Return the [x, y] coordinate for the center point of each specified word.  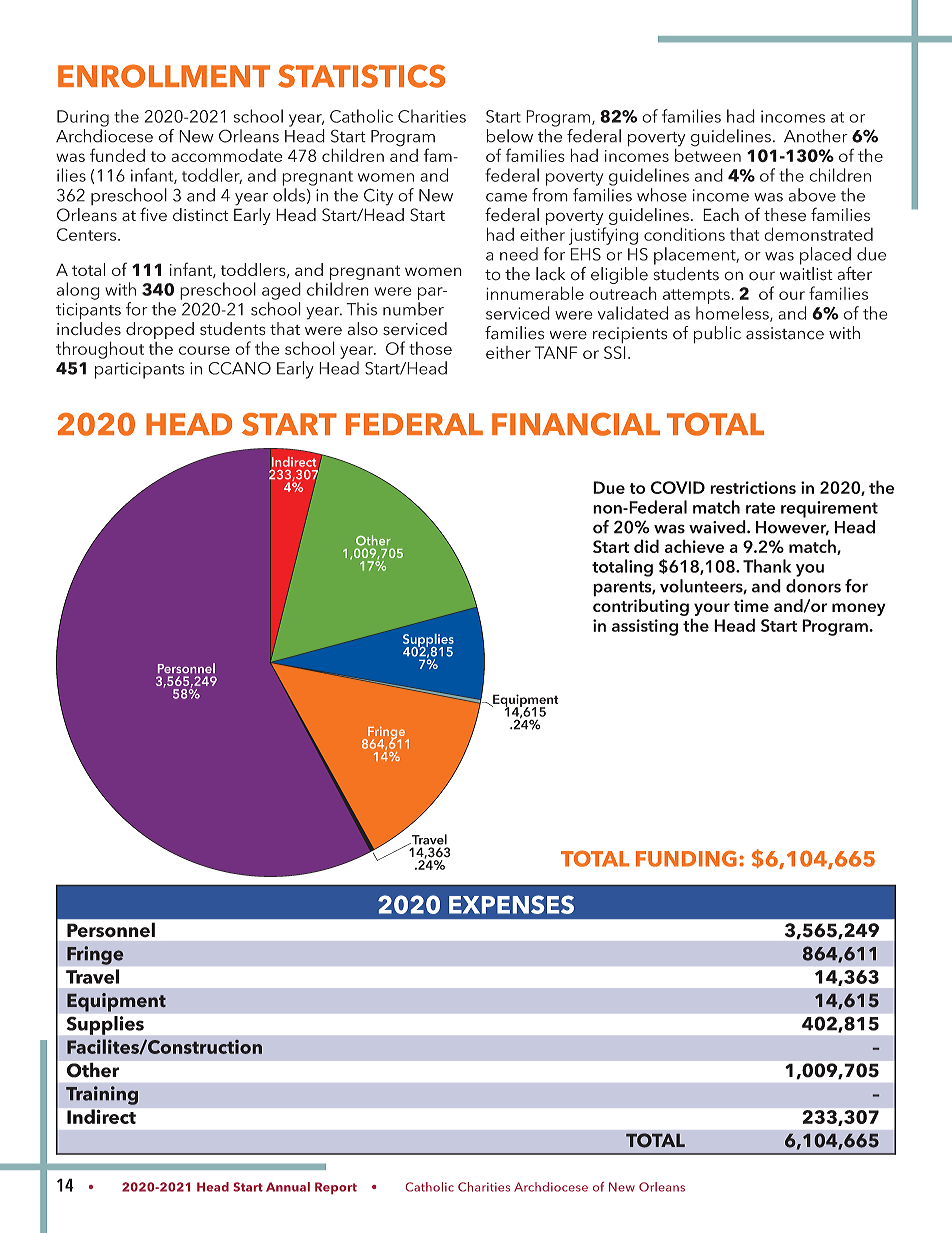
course [204, 350]
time [751, 605]
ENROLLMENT [164, 76]
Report [336, 1188]
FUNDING [686, 858]
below [510, 136]
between [708, 154]
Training [102, 1095]
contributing [641, 606]
